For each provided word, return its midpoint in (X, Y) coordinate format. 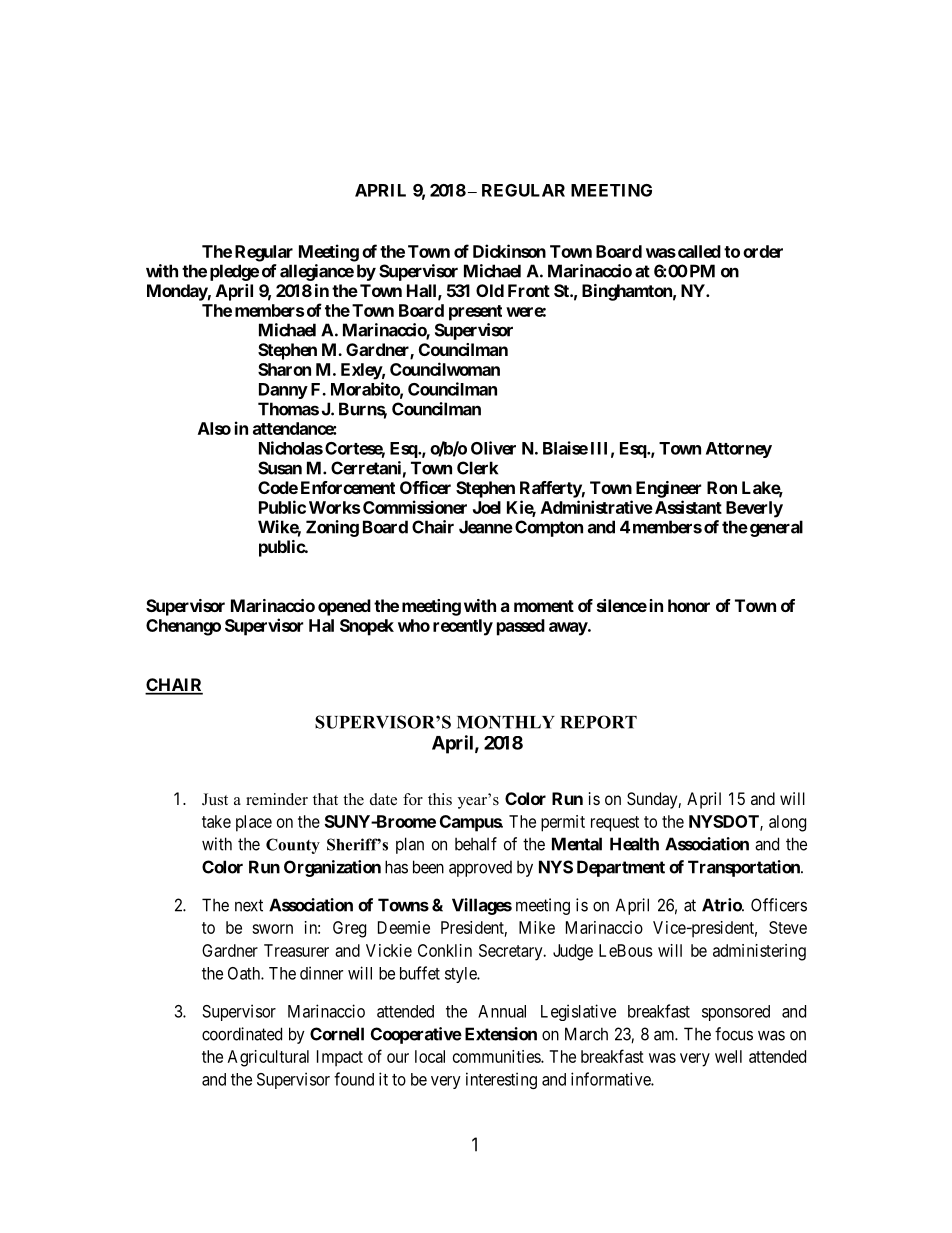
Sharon (284, 369)
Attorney (739, 450)
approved (480, 869)
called (698, 251)
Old (490, 290)
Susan (280, 468)
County (293, 846)
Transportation (745, 868)
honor (689, 605)
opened (344, 607)
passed (521, 627)
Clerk (477, 468)
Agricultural (268, 1058)
